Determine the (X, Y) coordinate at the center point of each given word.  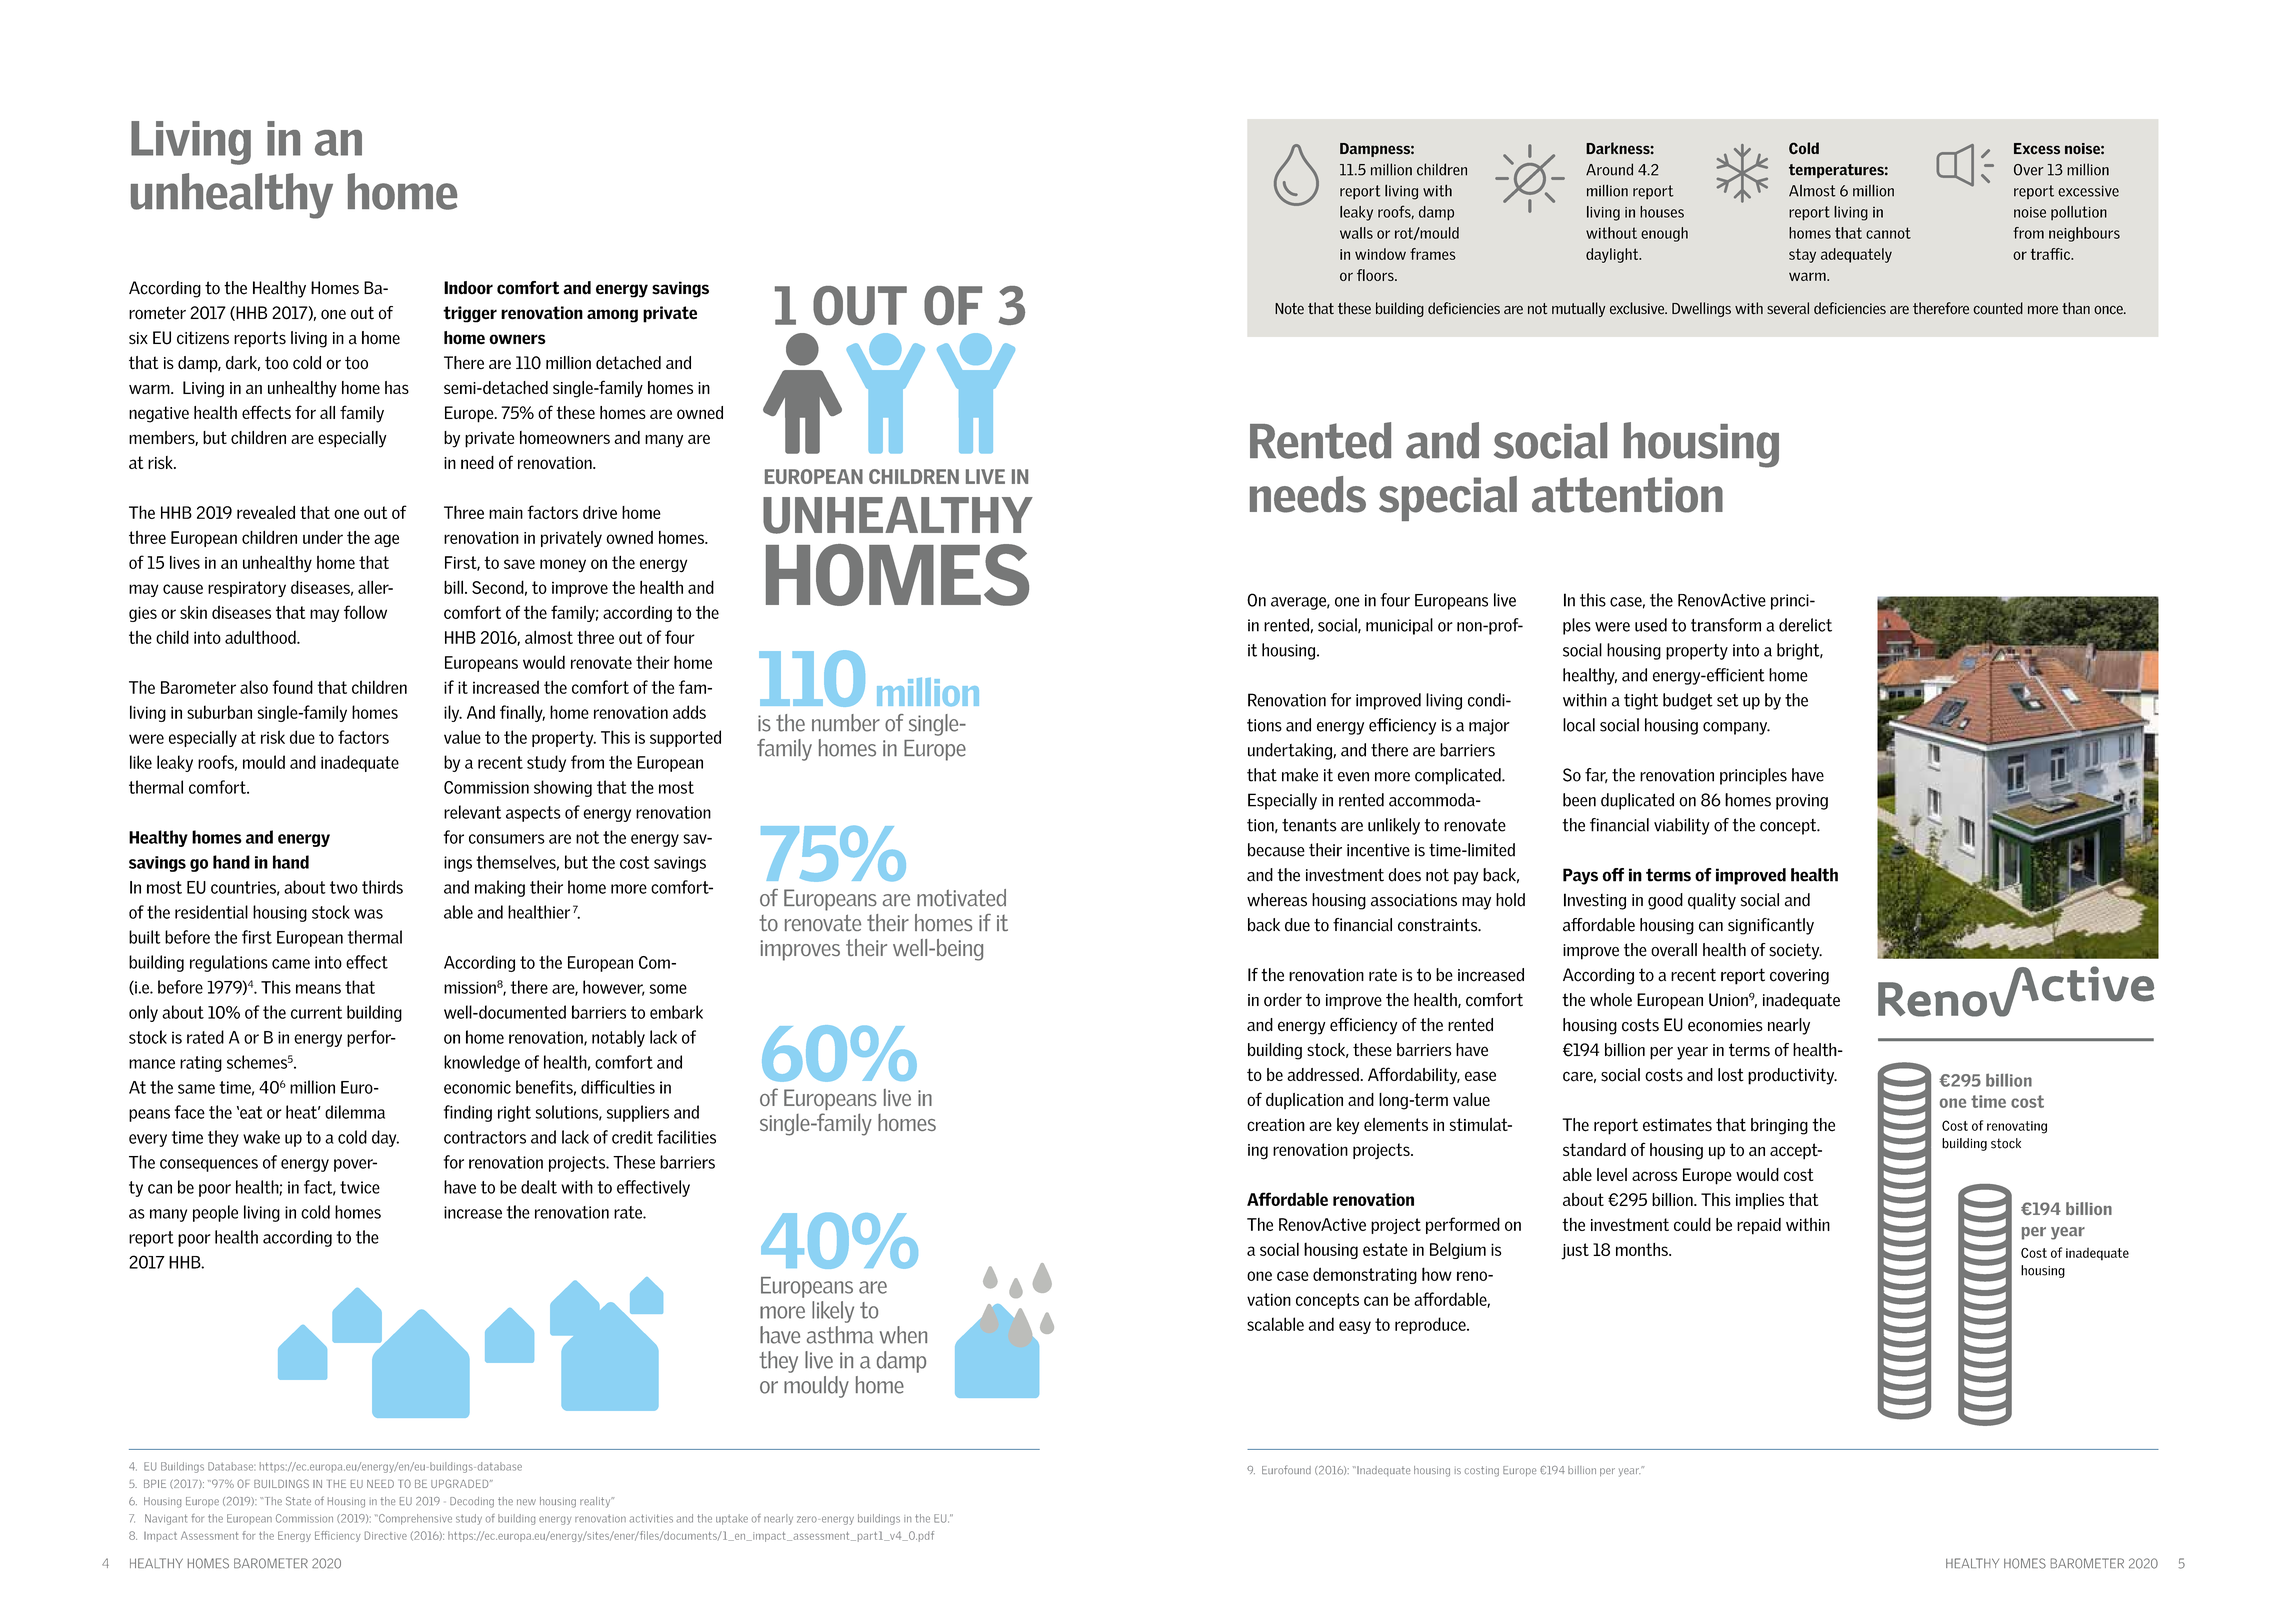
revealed (266, 512)
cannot (1888, 233)
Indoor (468, 288)
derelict (1805, 625)
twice (360, 1187)
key (1348, 1126)
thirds (382, 887)
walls (1356, 233)
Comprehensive (414, 1519)
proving (1802, 802)
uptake (732, 1519)
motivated (961, 898)
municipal (1399, 626)
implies (1760, 1201)
